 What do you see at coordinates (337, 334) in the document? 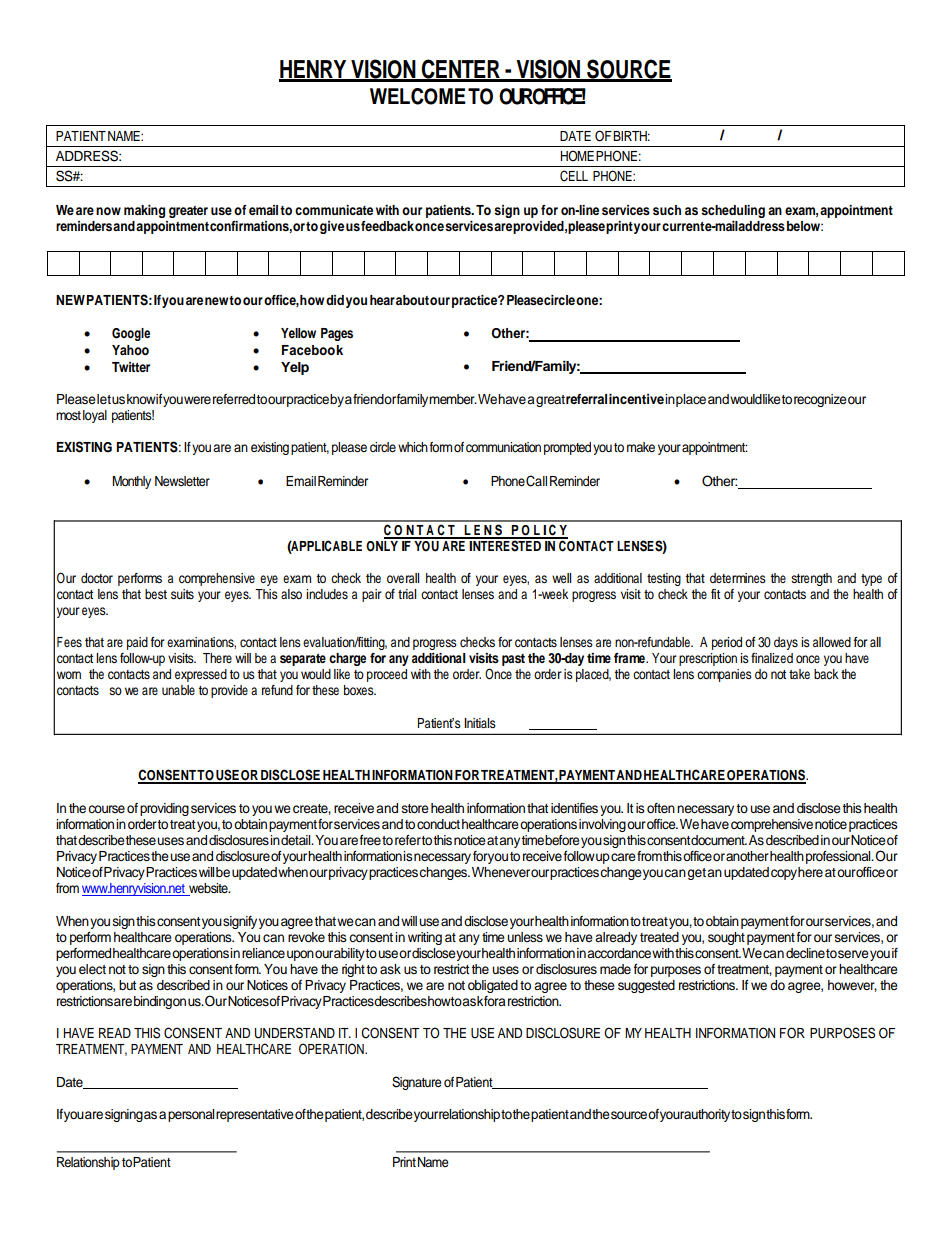
I see `Pages` at bounding box center [337, 334].
